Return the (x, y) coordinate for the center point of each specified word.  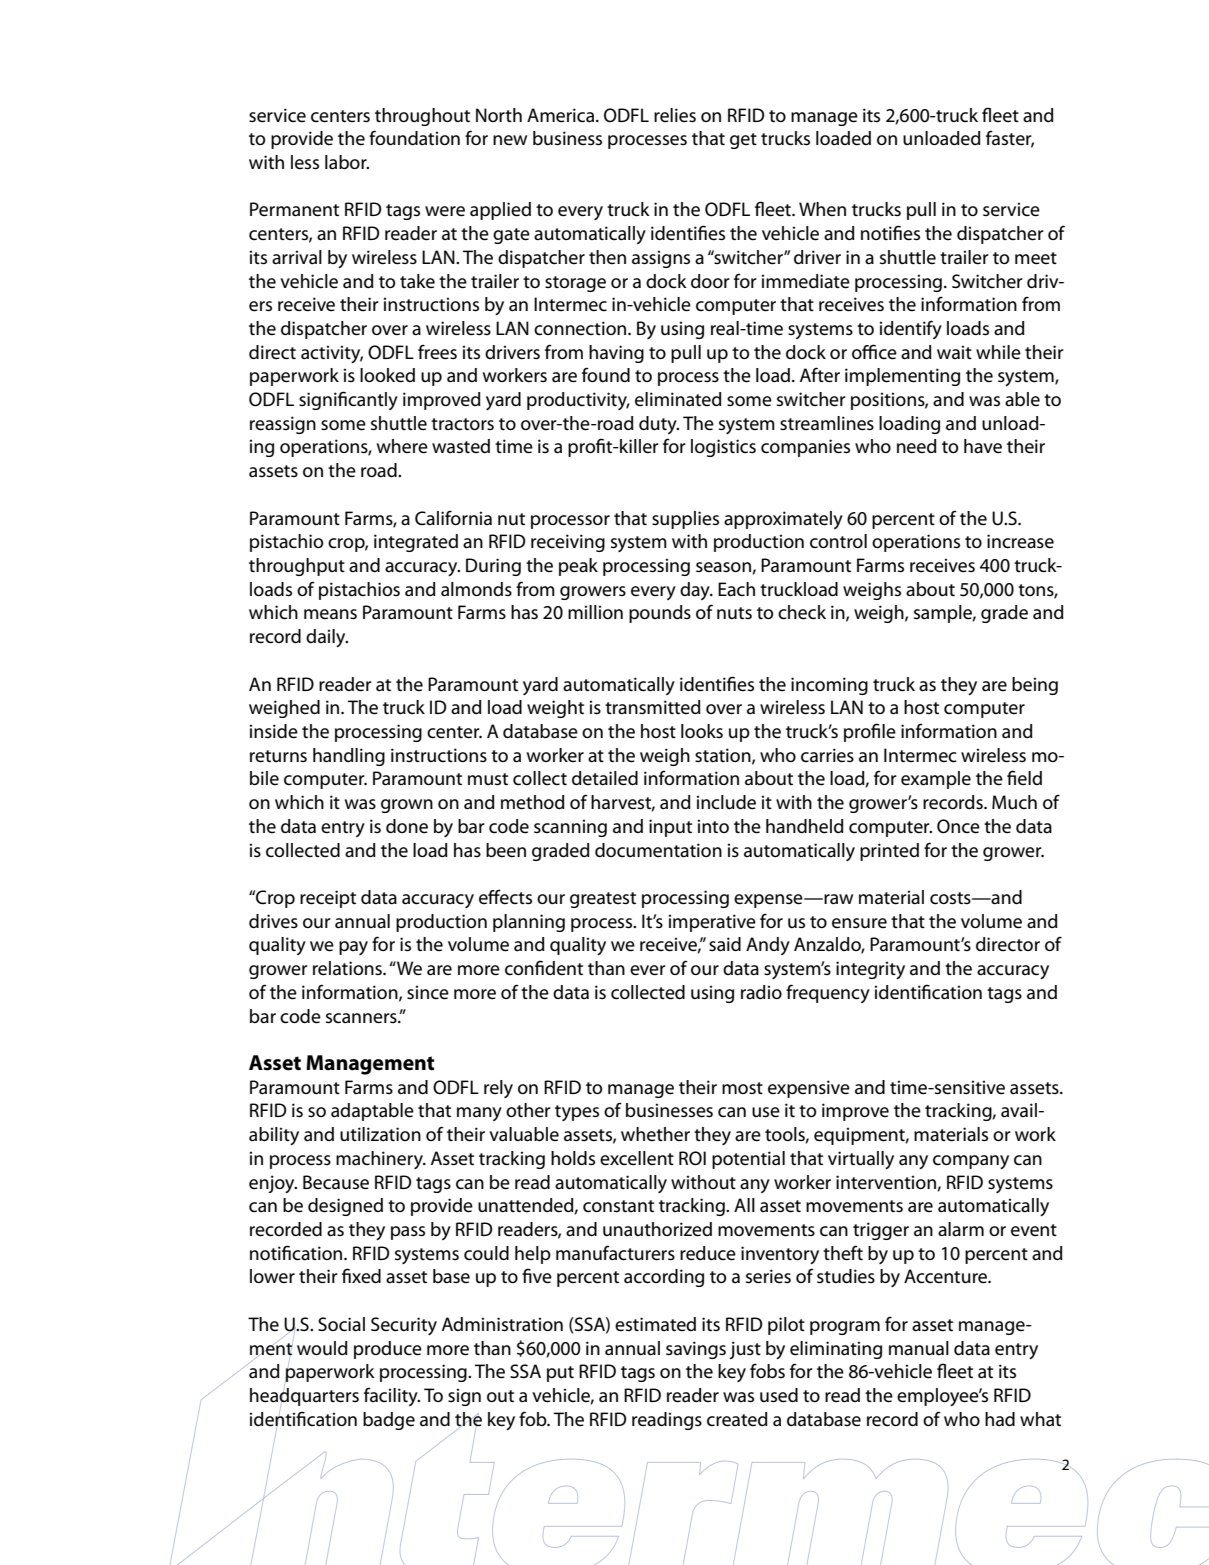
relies (675, 115)
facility (392, 1396)
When (822, 209)
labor (347, 162)
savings (696, 1350)
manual (919, 1348)
